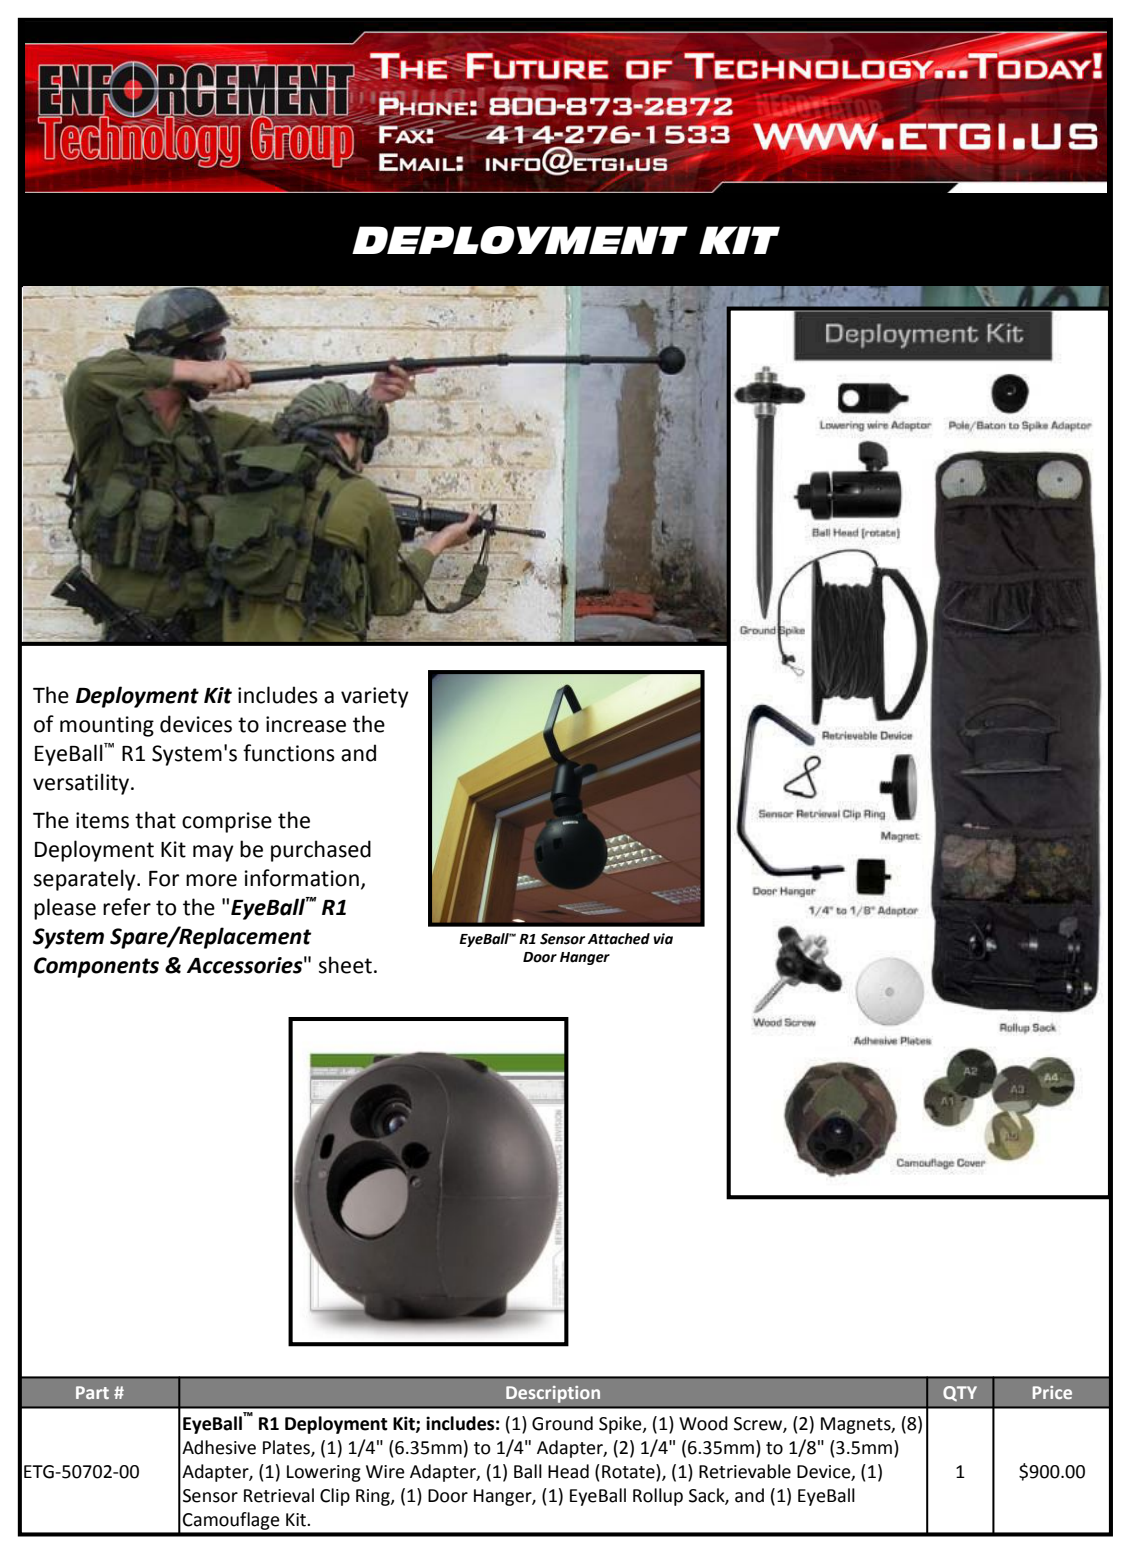  Describe the element at coordinates (568, 1471) in the screenshot. I see `Head` at that location.
